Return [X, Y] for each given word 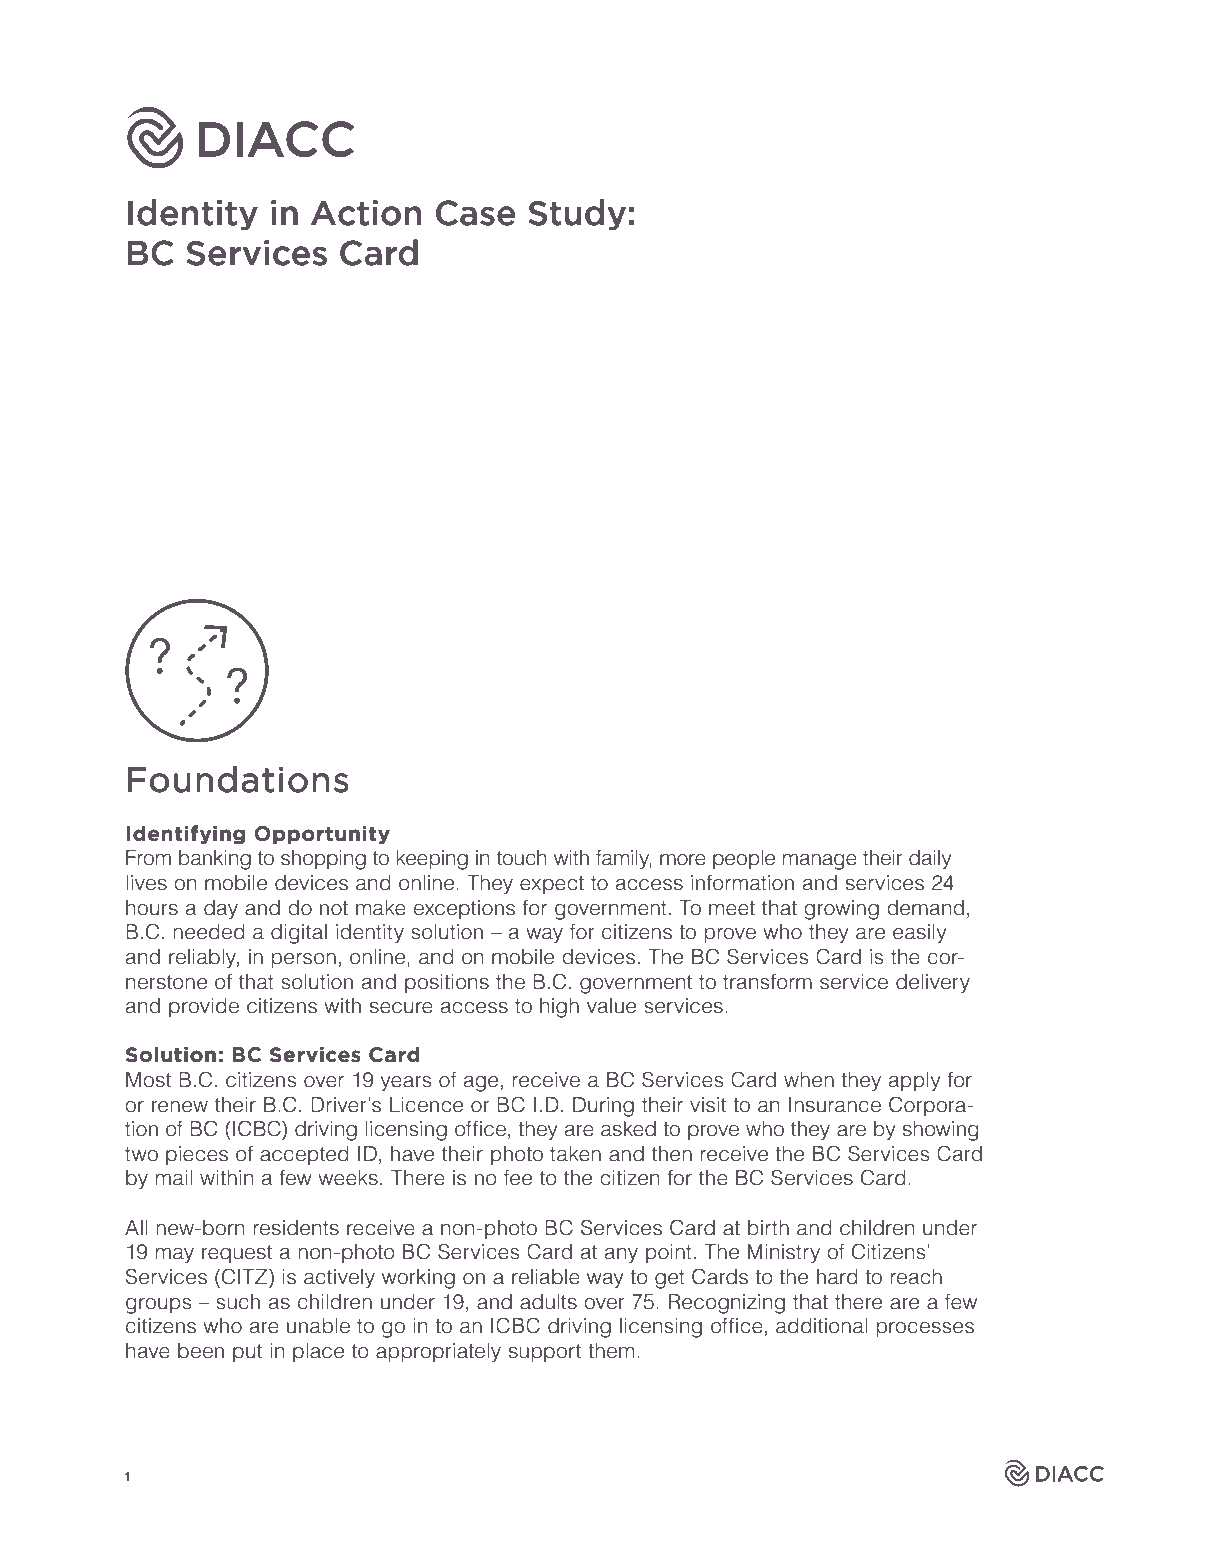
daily [930, 860]
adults [548, 1302]
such [238, 1302]
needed [208, 932]
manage [820, 862]
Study [577, 215]
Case [475, 213]
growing [841, 910]
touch [521, 858]
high [559, 1008]
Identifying [185, 835]
